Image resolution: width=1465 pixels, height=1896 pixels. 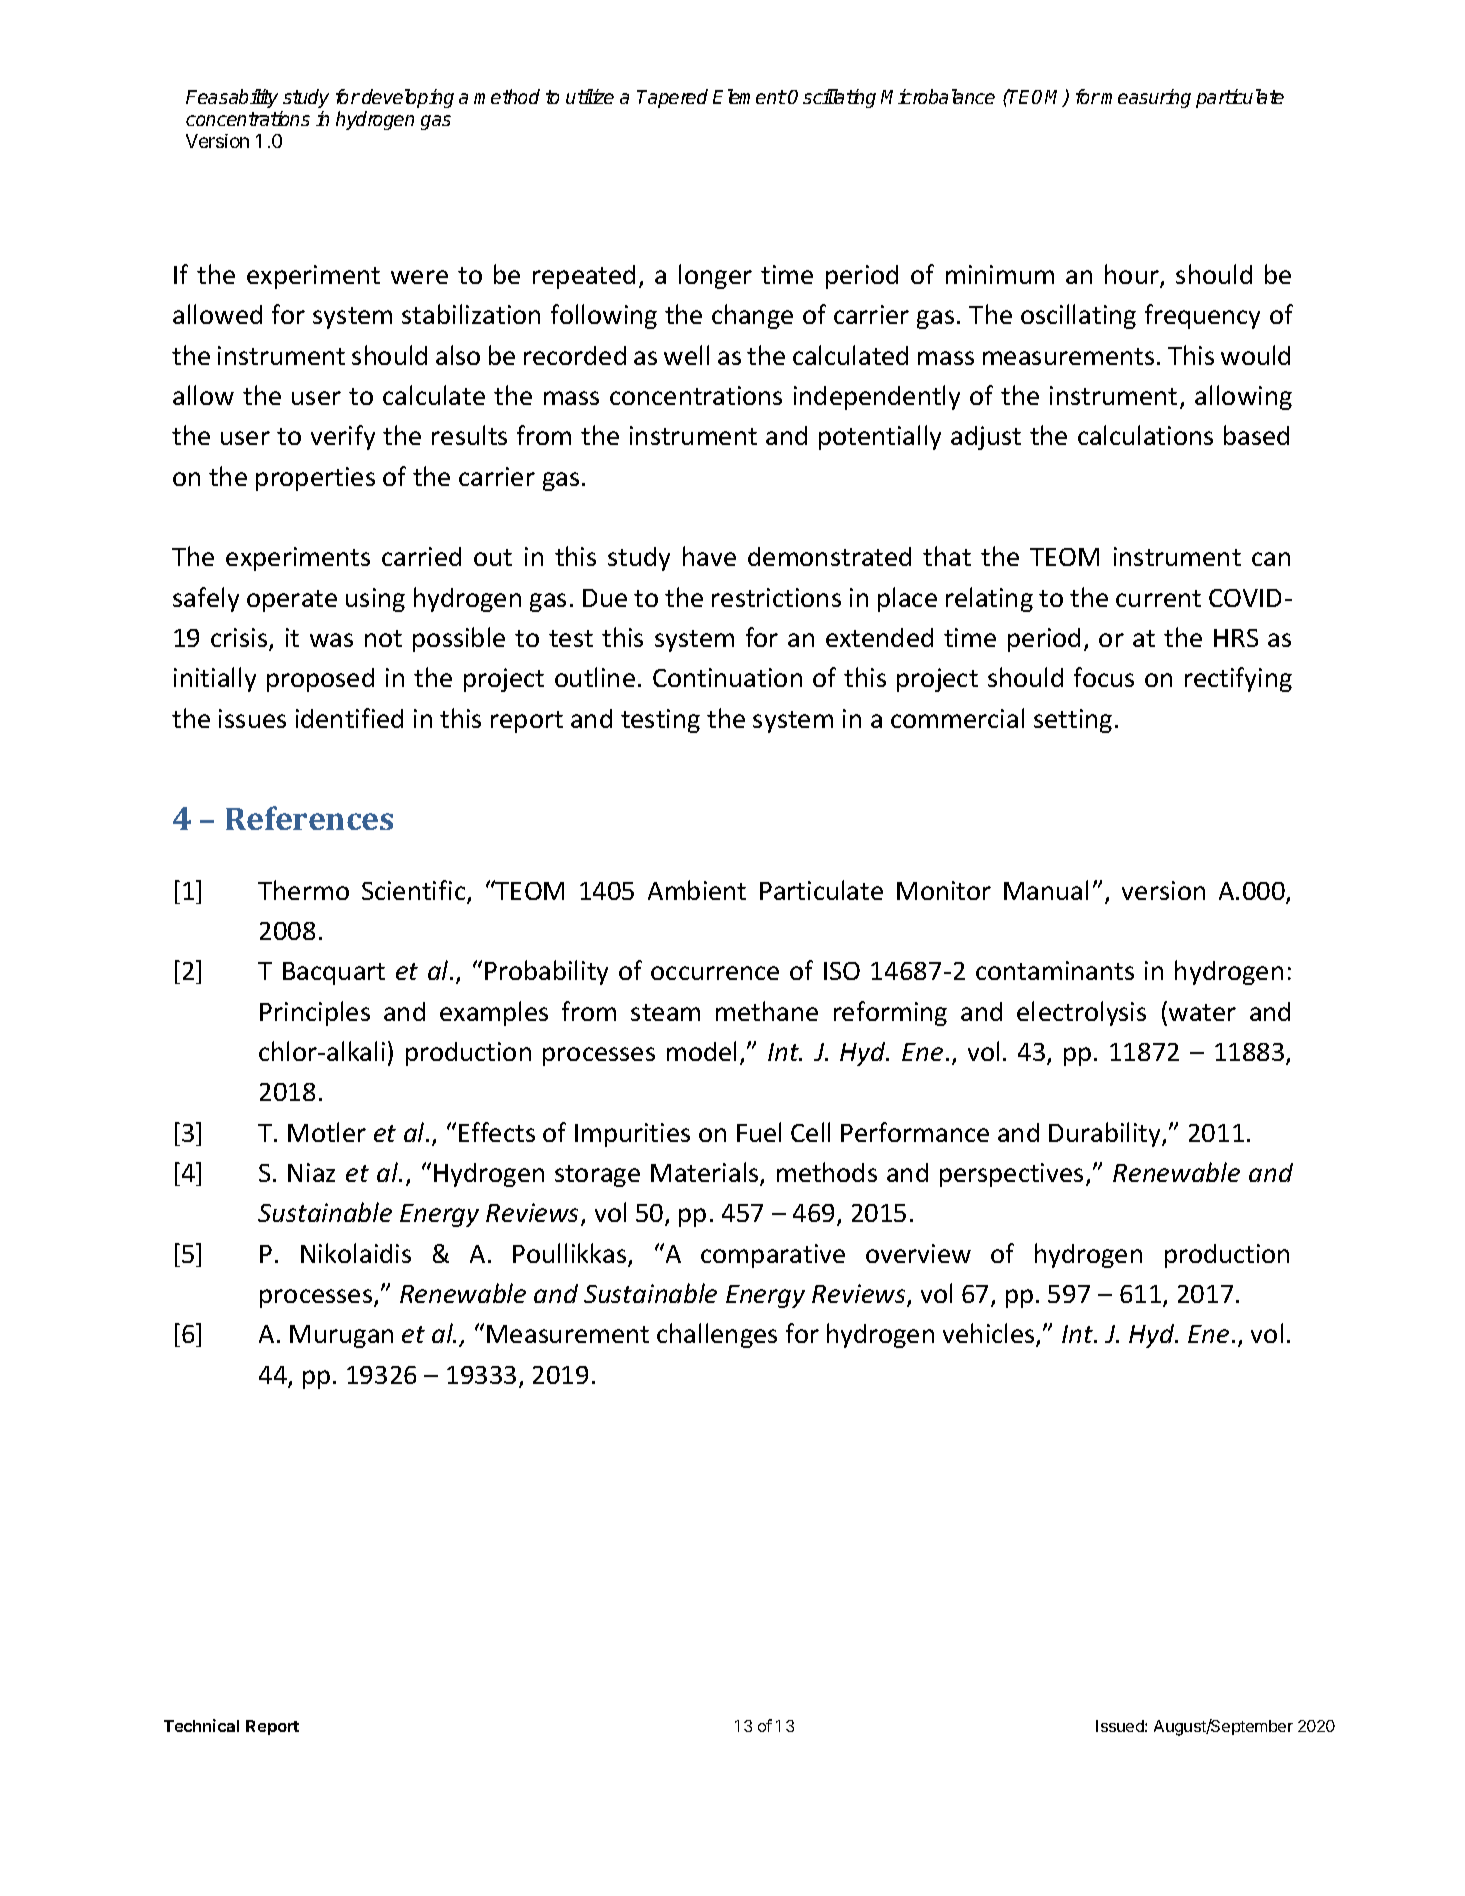 I want to click on Technical, so click(x=201, y=1725).
